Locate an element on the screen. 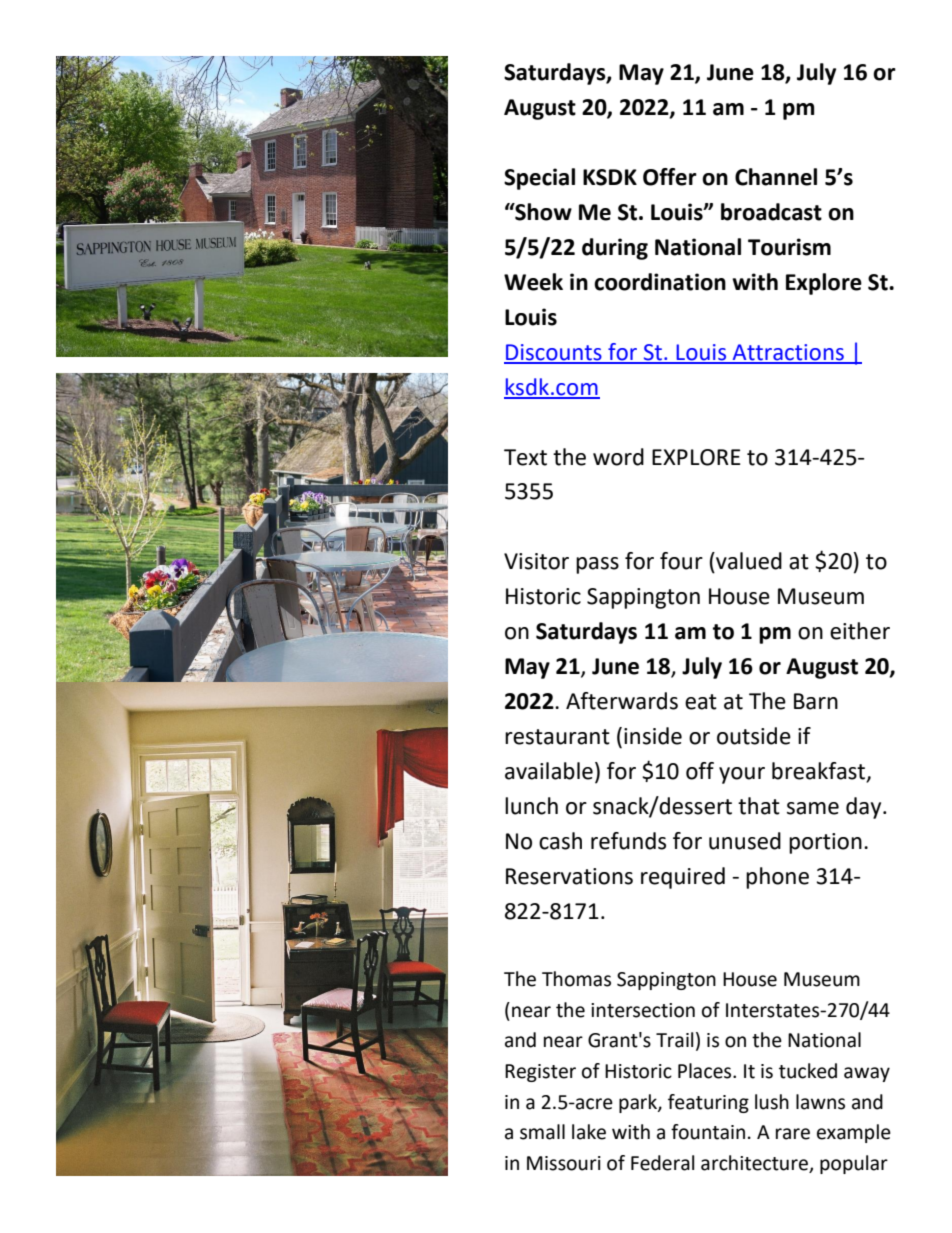 The width and height of the screenshot is (952, 1233). Missouri is located at coordinates (564, 1163).
